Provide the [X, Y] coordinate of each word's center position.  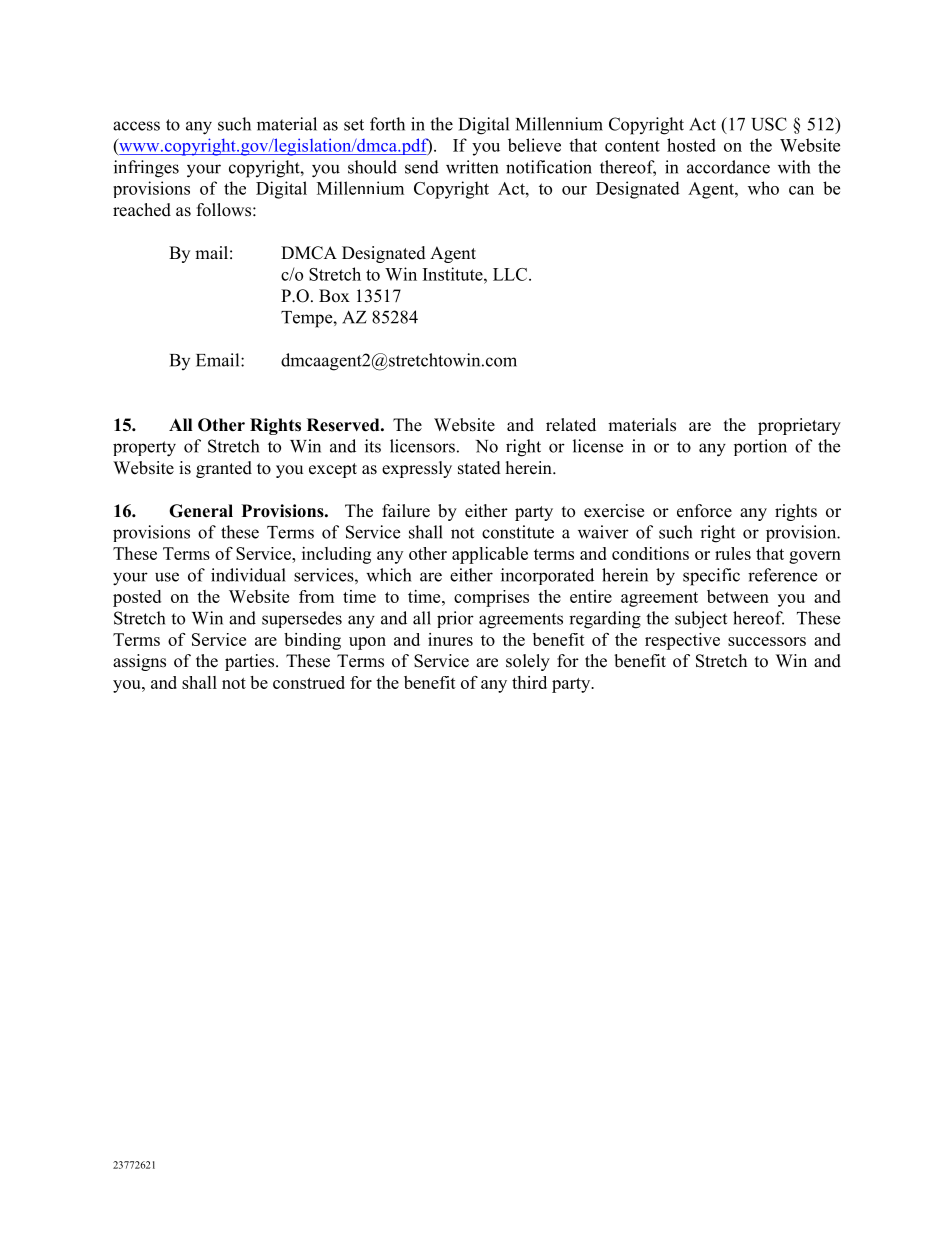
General [201, 511]
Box [334, 296]
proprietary [799, 426]
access [136, 126]
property [144, 449]
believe [534, 145]
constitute [518, 532]
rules [733, 553]
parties [249, 662]
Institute [454, 274]
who [763, 188]
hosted [691, 145]
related [571, 425]
